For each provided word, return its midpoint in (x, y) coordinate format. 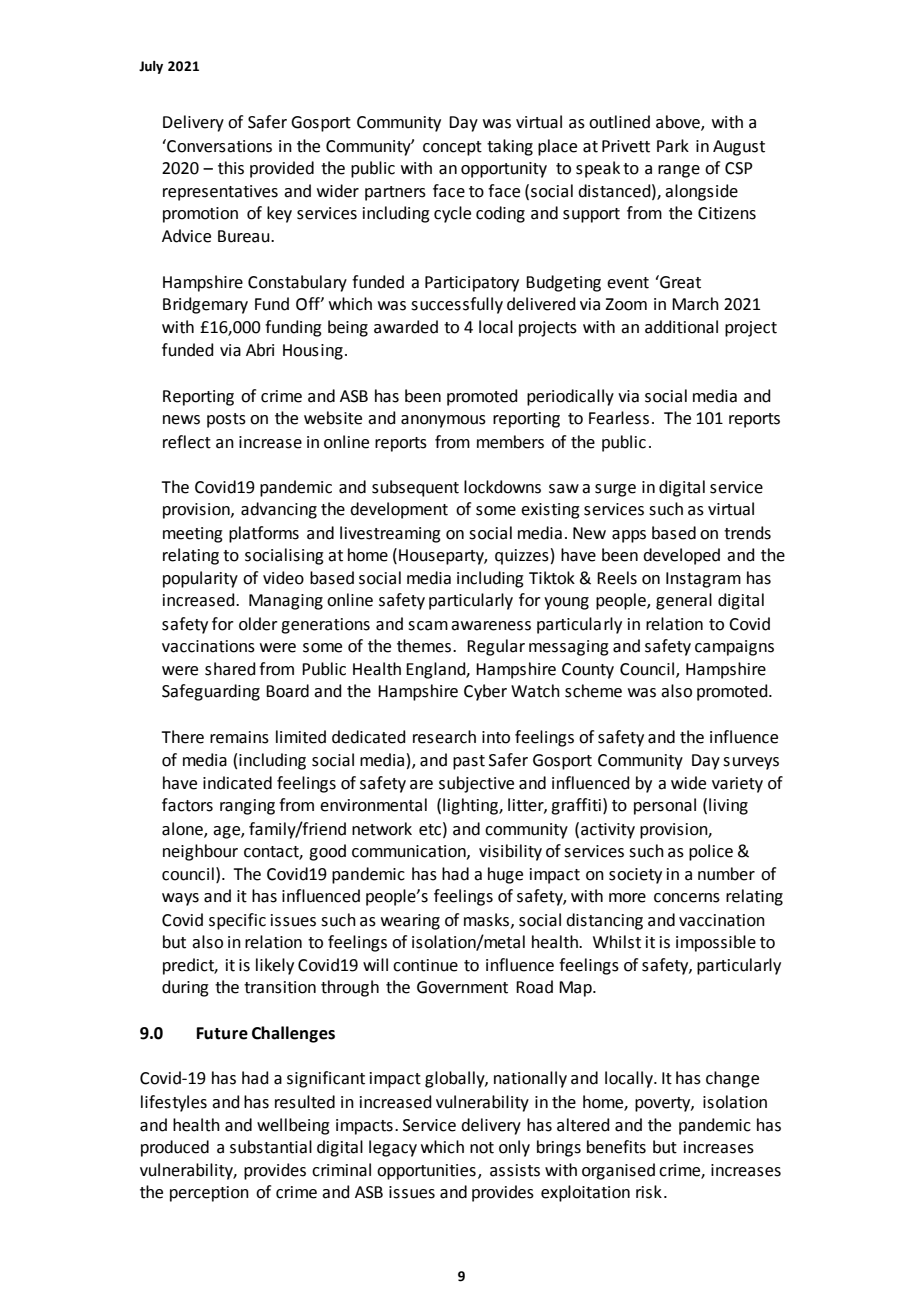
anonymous (443, 421)
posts (226, 420)
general (684, 601)
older (258, 624)
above (679, 123)
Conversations (218, 146)
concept (452, 148)
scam (428, 626)
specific (237, 921)
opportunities (426, 1172)
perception (209, 1194)
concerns (687, 898)
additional (681, 327)
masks (486, 920)
